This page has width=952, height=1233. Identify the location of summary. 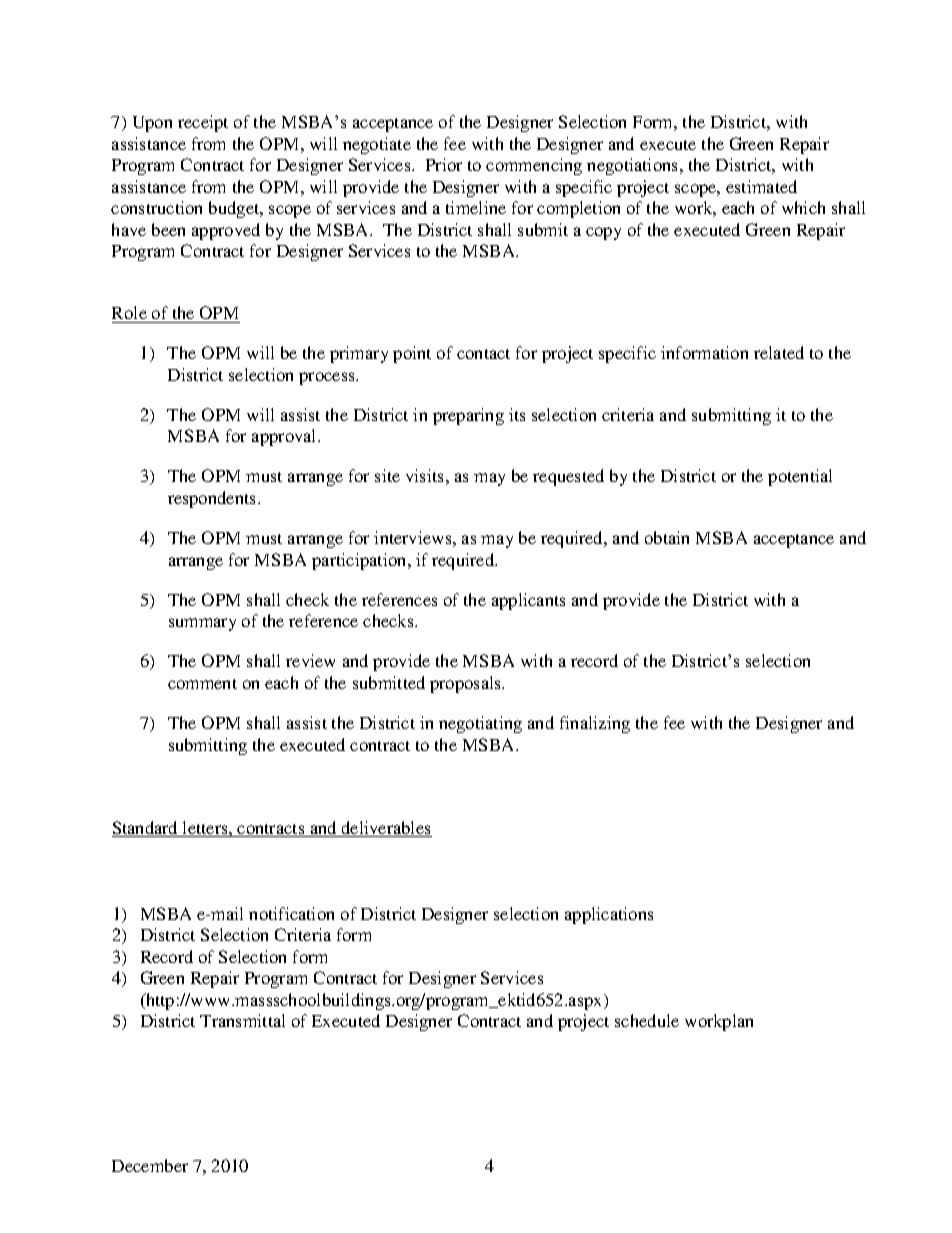
(202, 624).
